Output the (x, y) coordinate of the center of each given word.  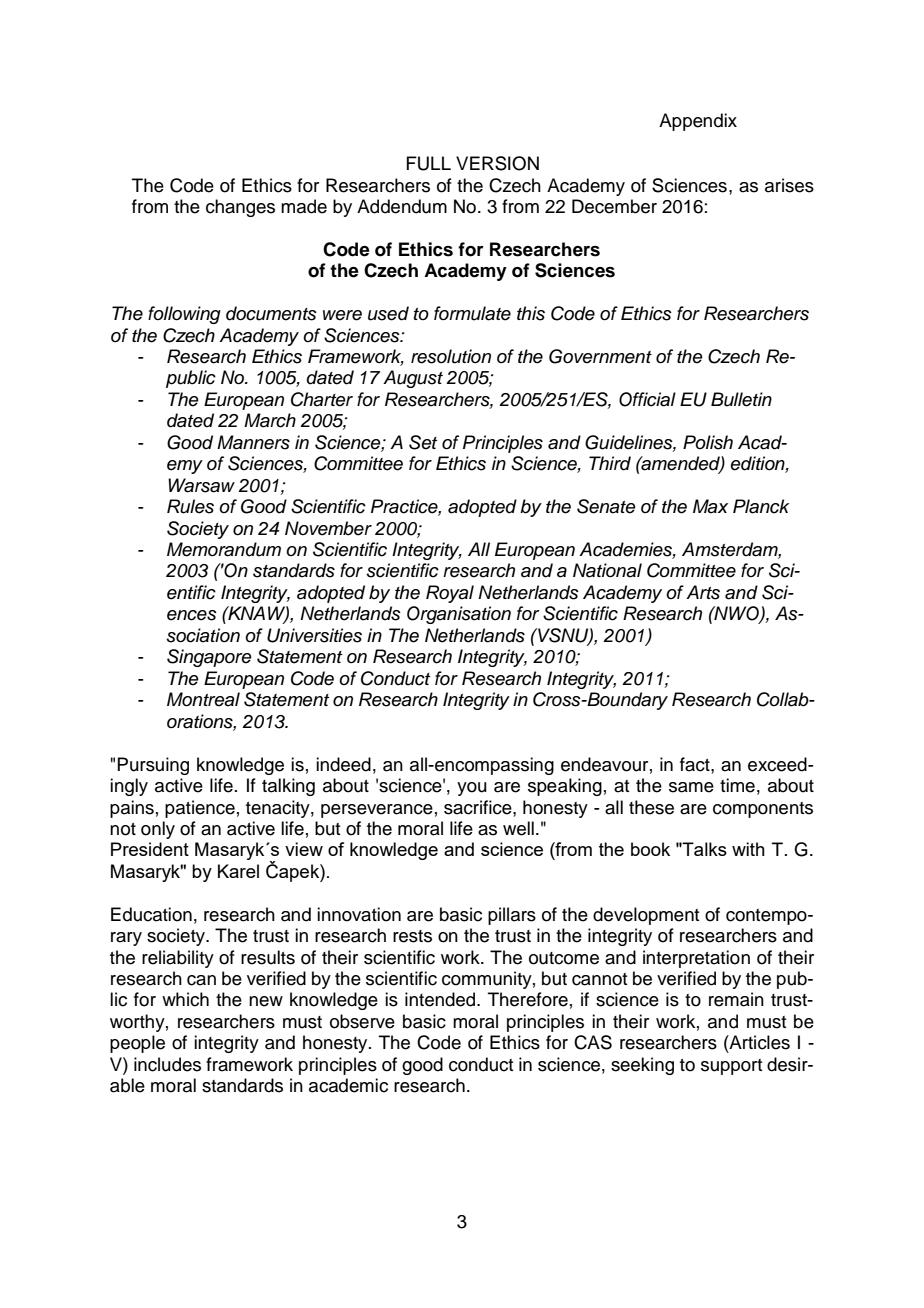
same (691, 787)
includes (167, 1064)
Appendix (698, 122)
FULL (428, 163)
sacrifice (479, 807)
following (184, 315)
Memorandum (224, 549)
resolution (451, 356)
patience (200, 809)
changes (240, 208)
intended (441, 999)
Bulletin (741, 399)
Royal (450, 594)
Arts (703, 592)
